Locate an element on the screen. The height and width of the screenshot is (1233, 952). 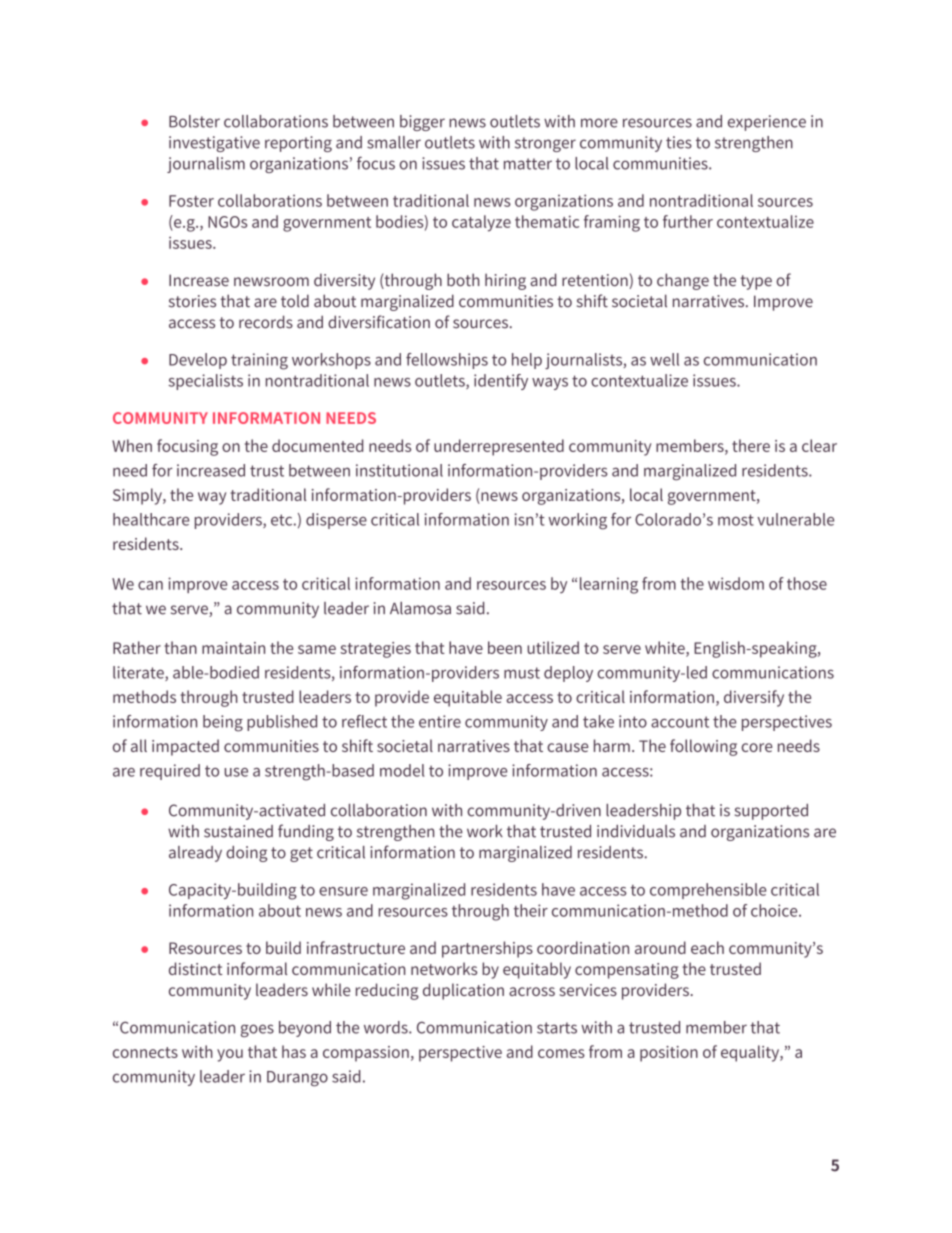
duplication is located at coordinates (463, 991).
